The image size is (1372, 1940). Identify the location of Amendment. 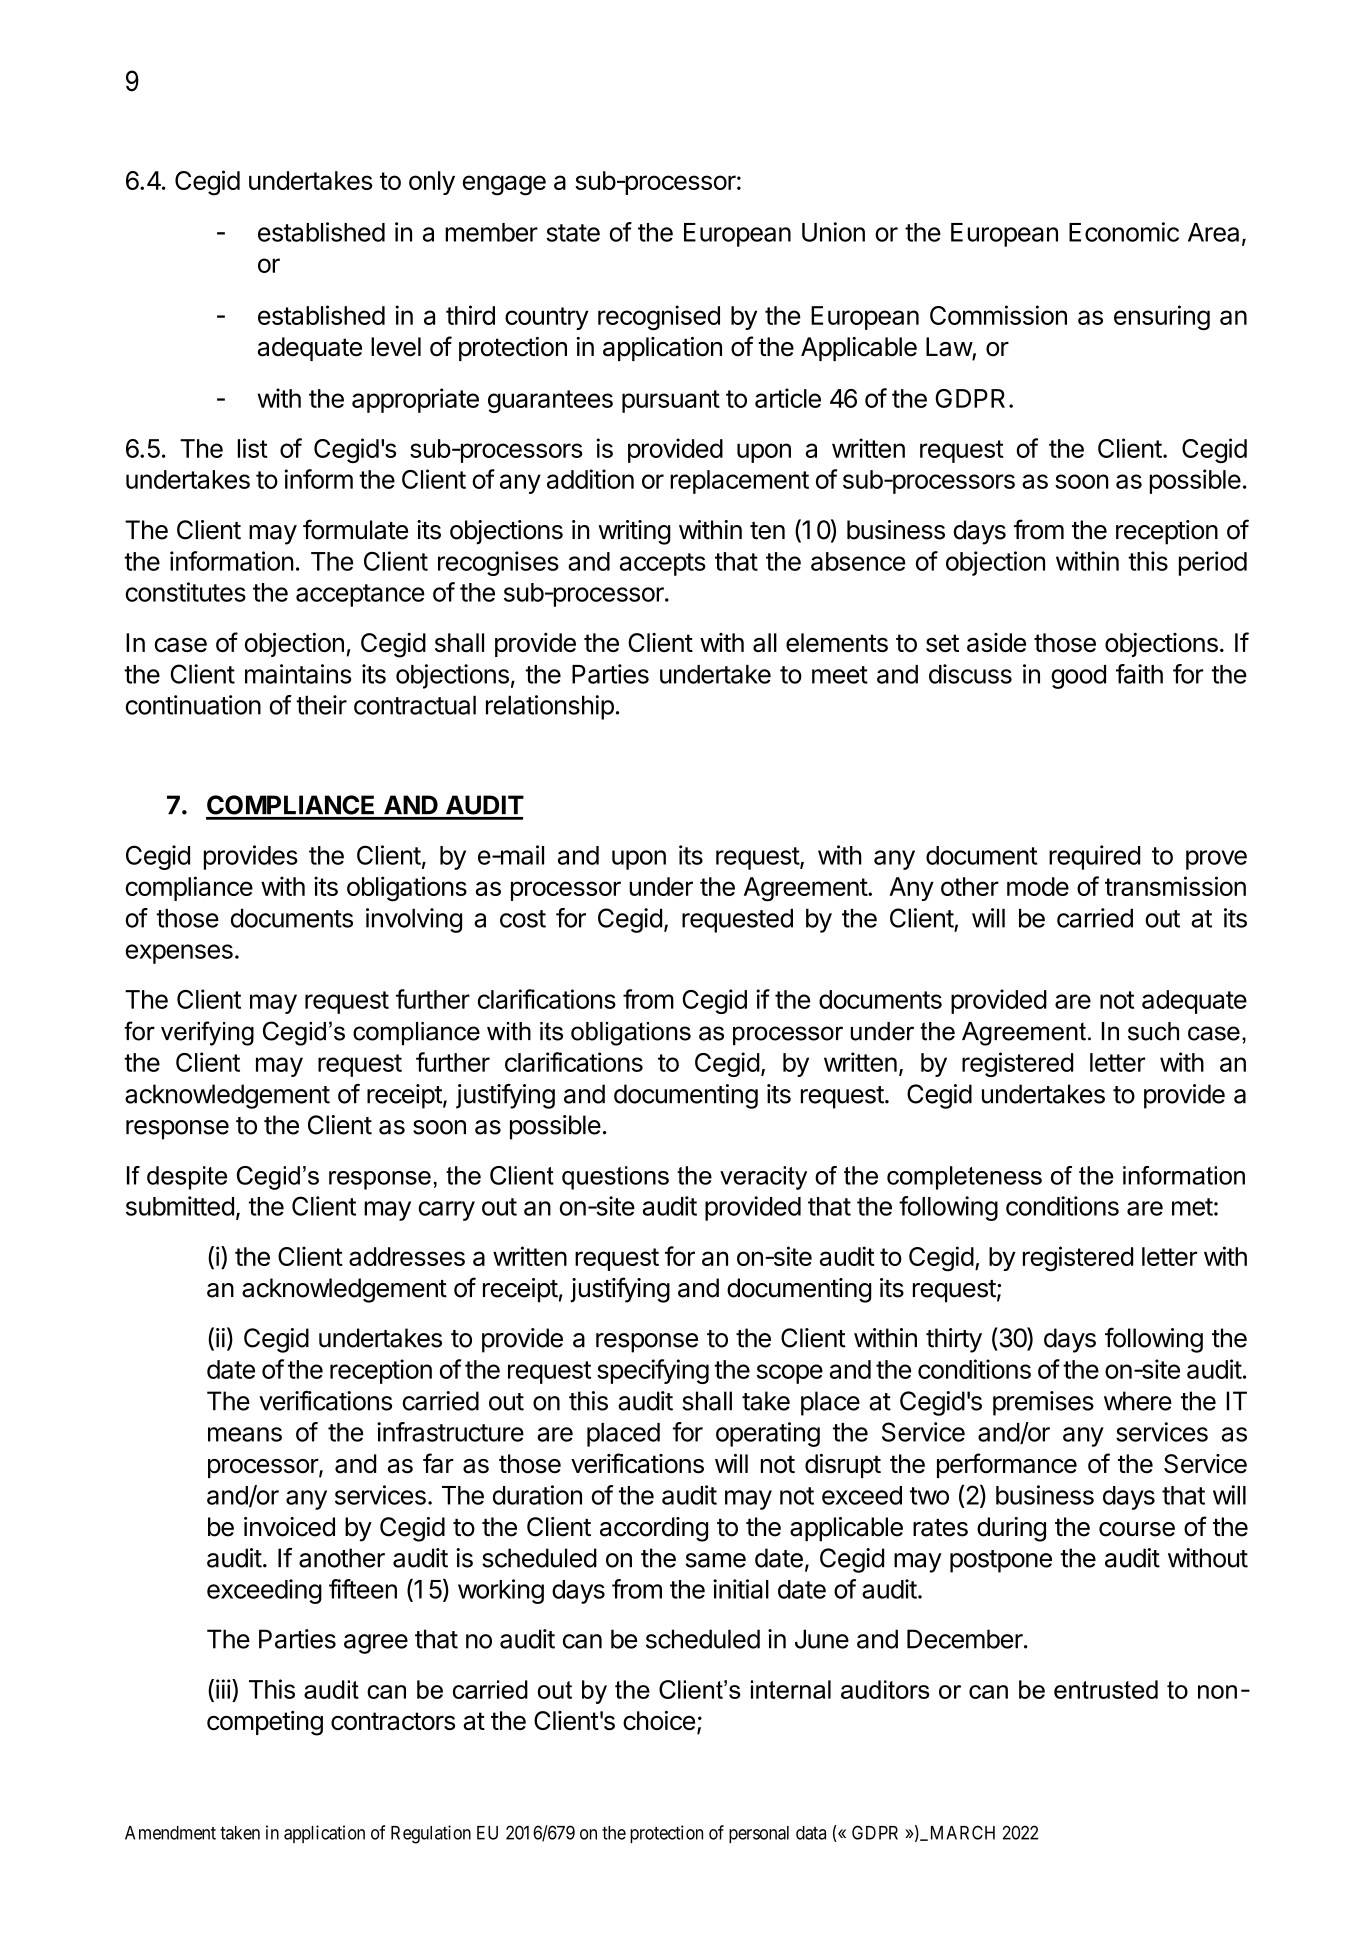
(170, 1833).
